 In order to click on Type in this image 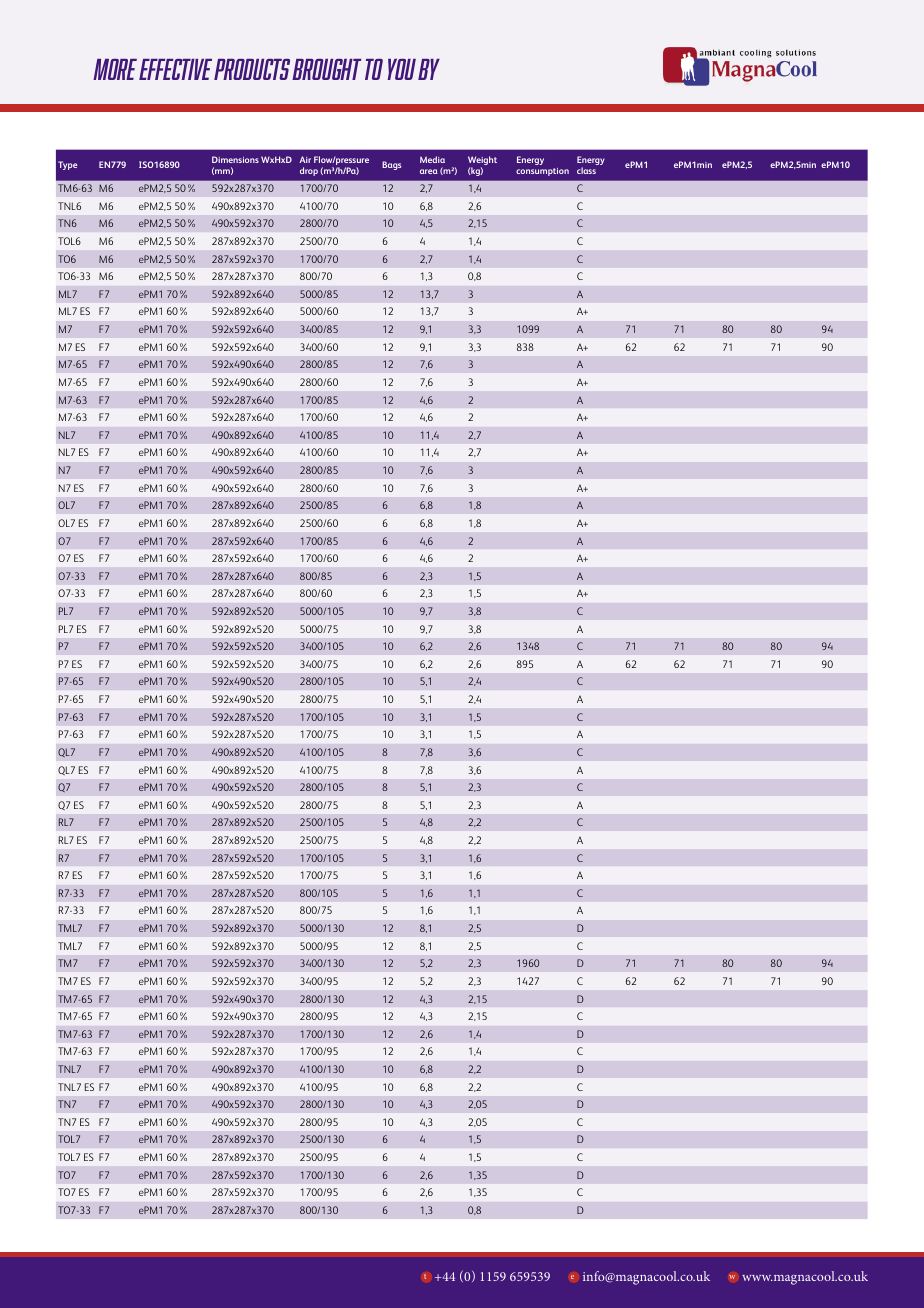, I will do `click(67, 165)`.
